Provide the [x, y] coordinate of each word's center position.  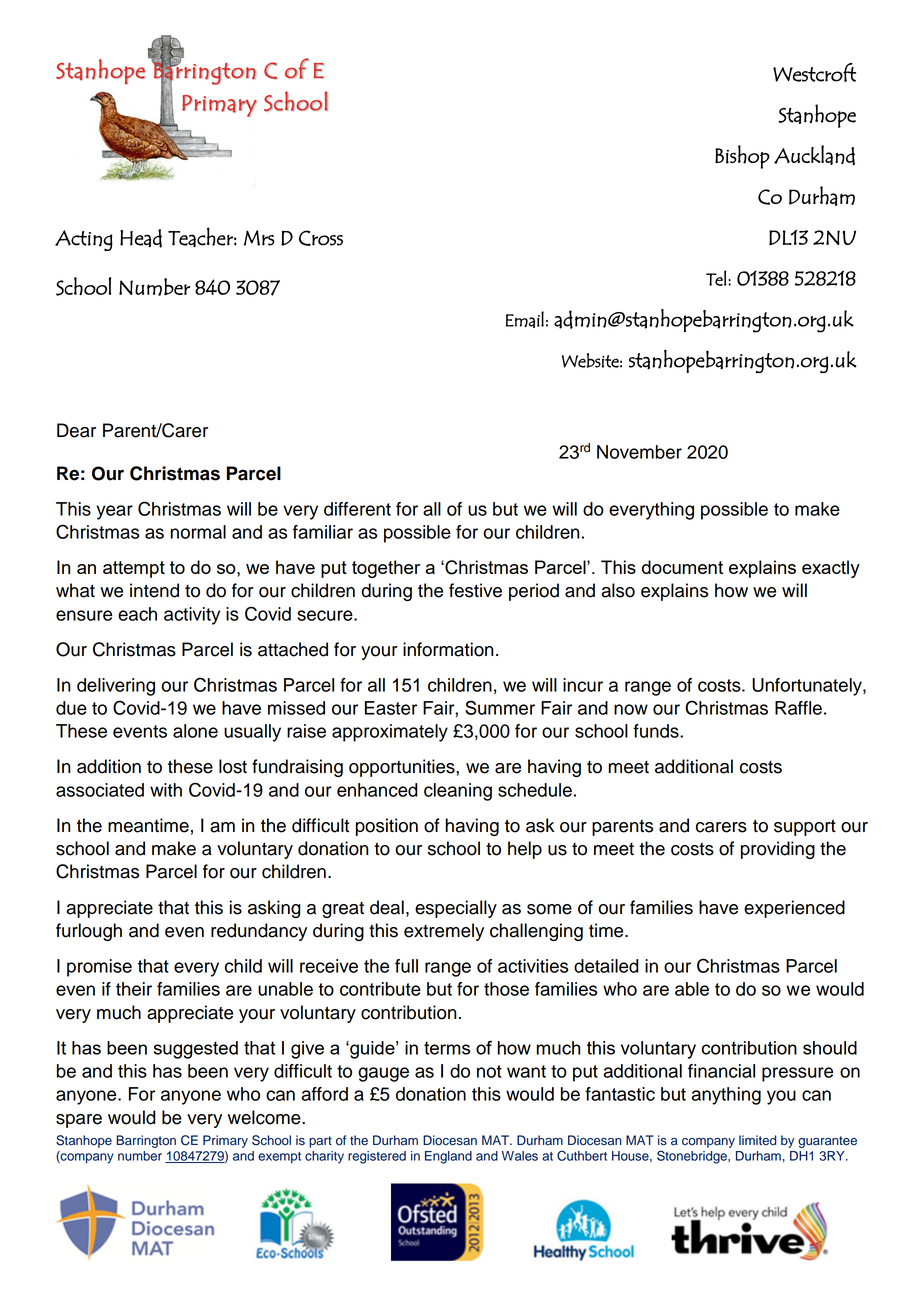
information [448, 649]
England [448, 1157]
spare [79, 1121]
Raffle [798, 708]
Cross [321, 238]
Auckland [814, 155]
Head [141, 238]
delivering [116, 687]
